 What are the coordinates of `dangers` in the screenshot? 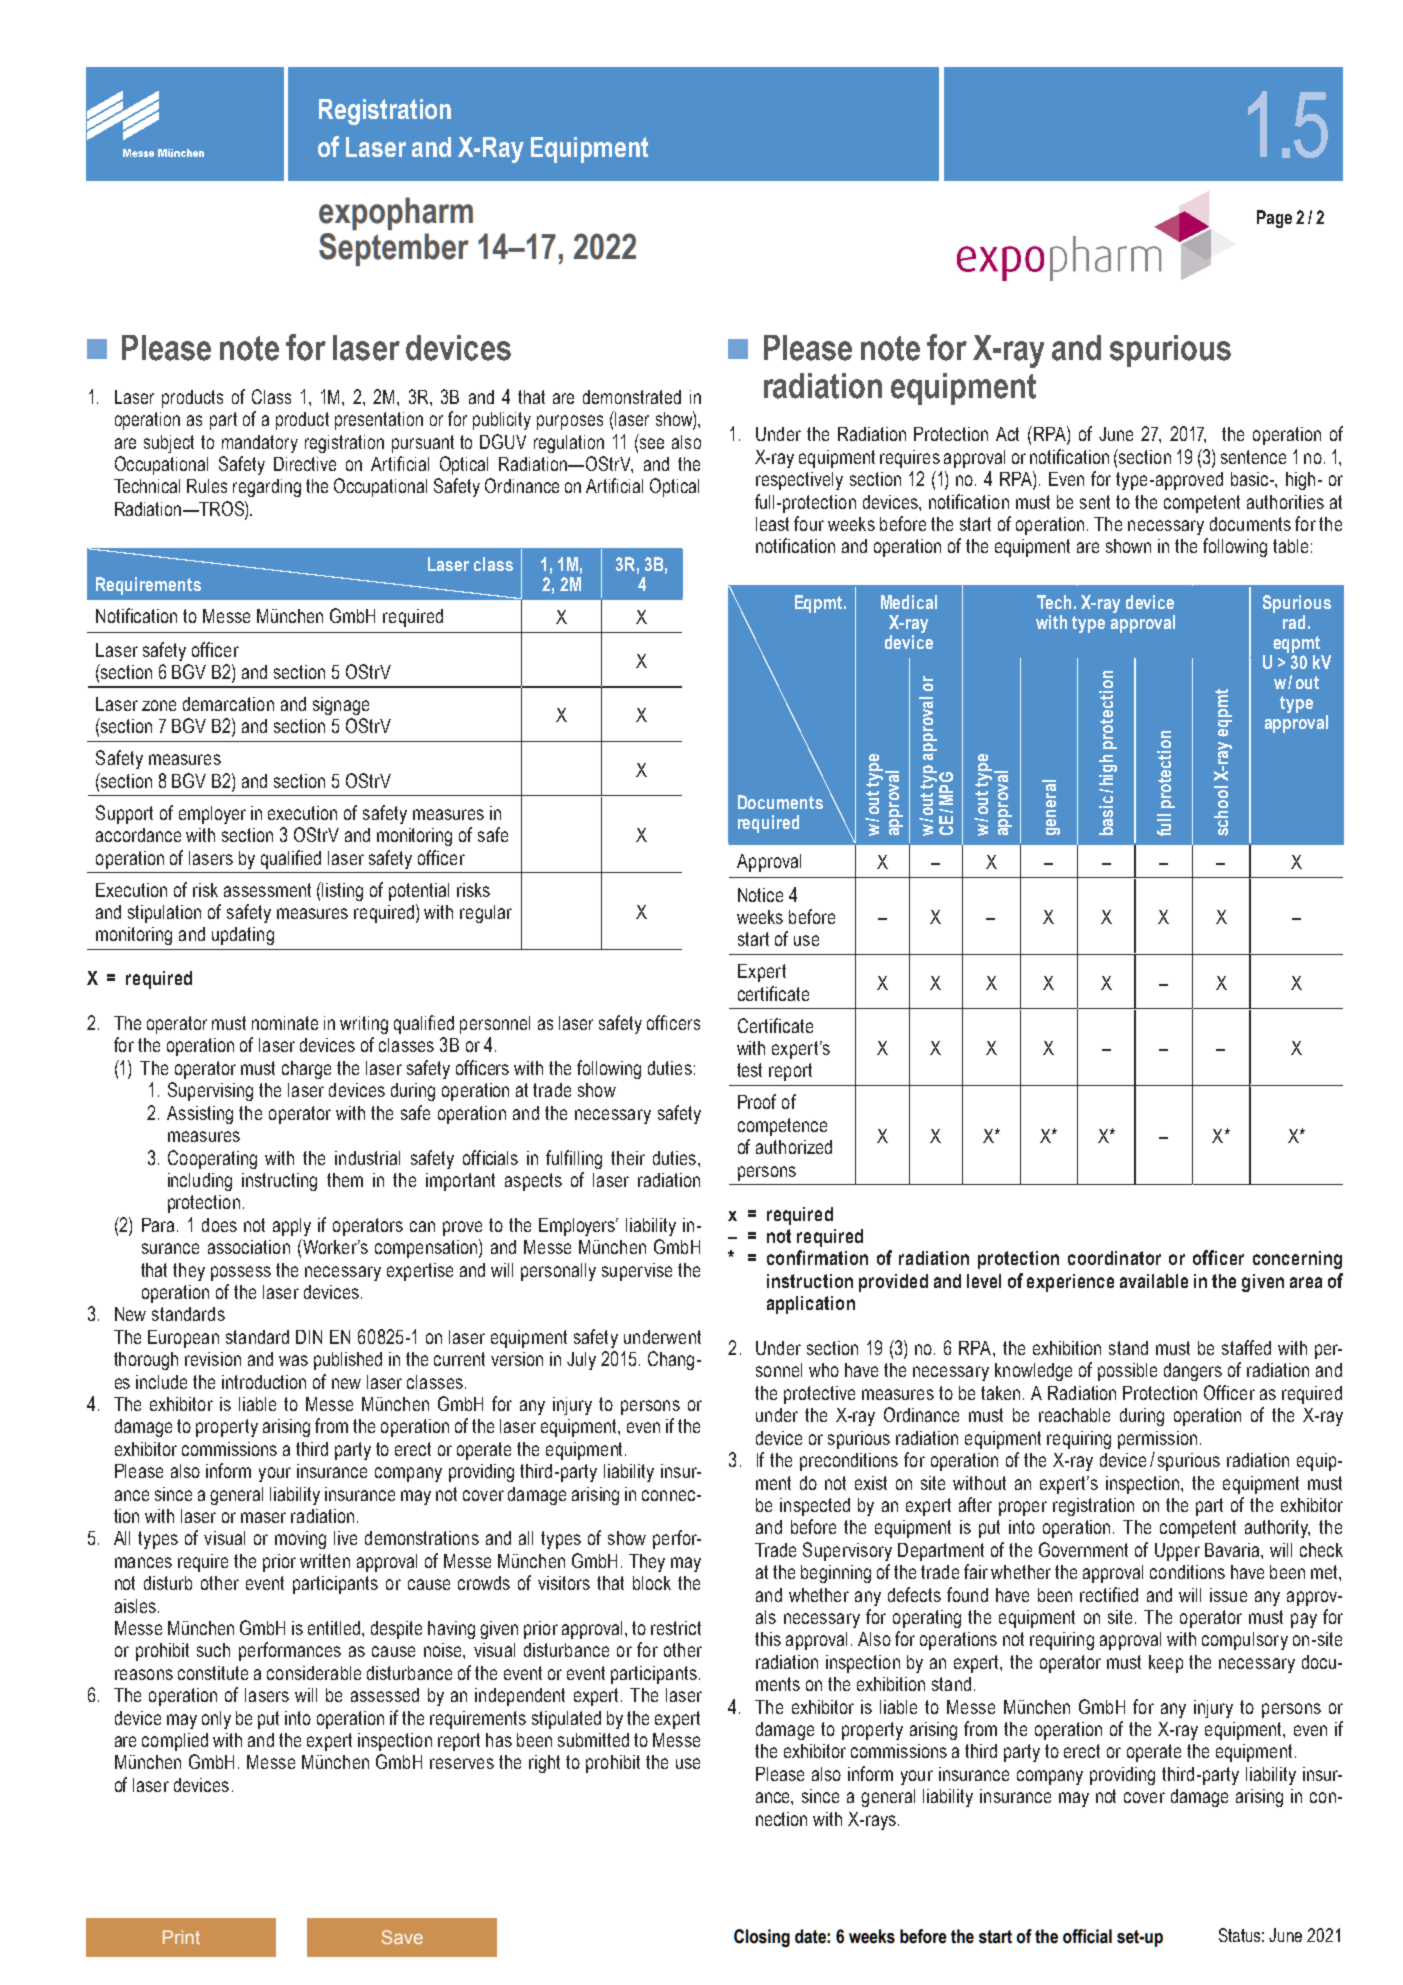 It's located at (1193, 1372).
